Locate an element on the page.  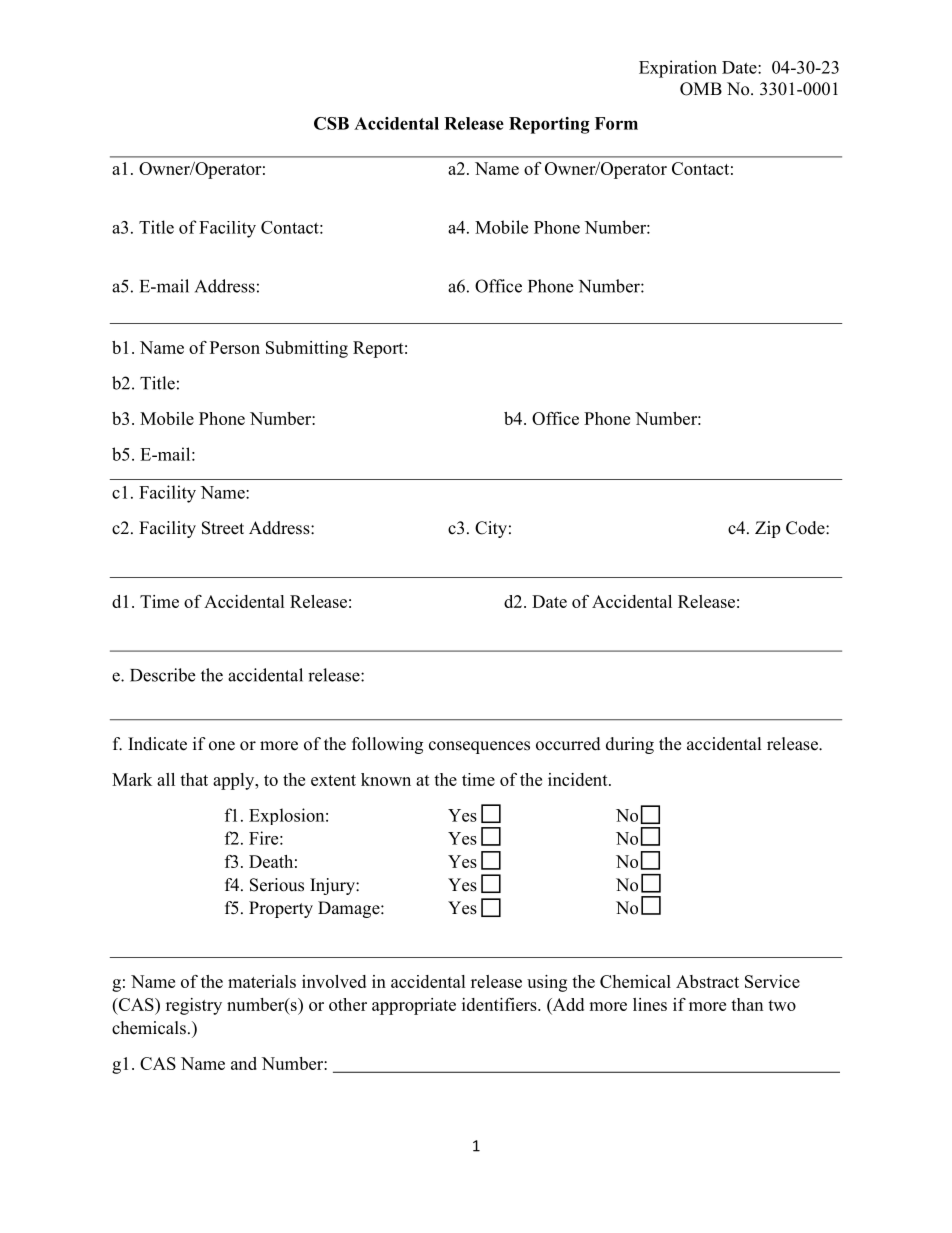
than is located at coordinates (747, 1004).
